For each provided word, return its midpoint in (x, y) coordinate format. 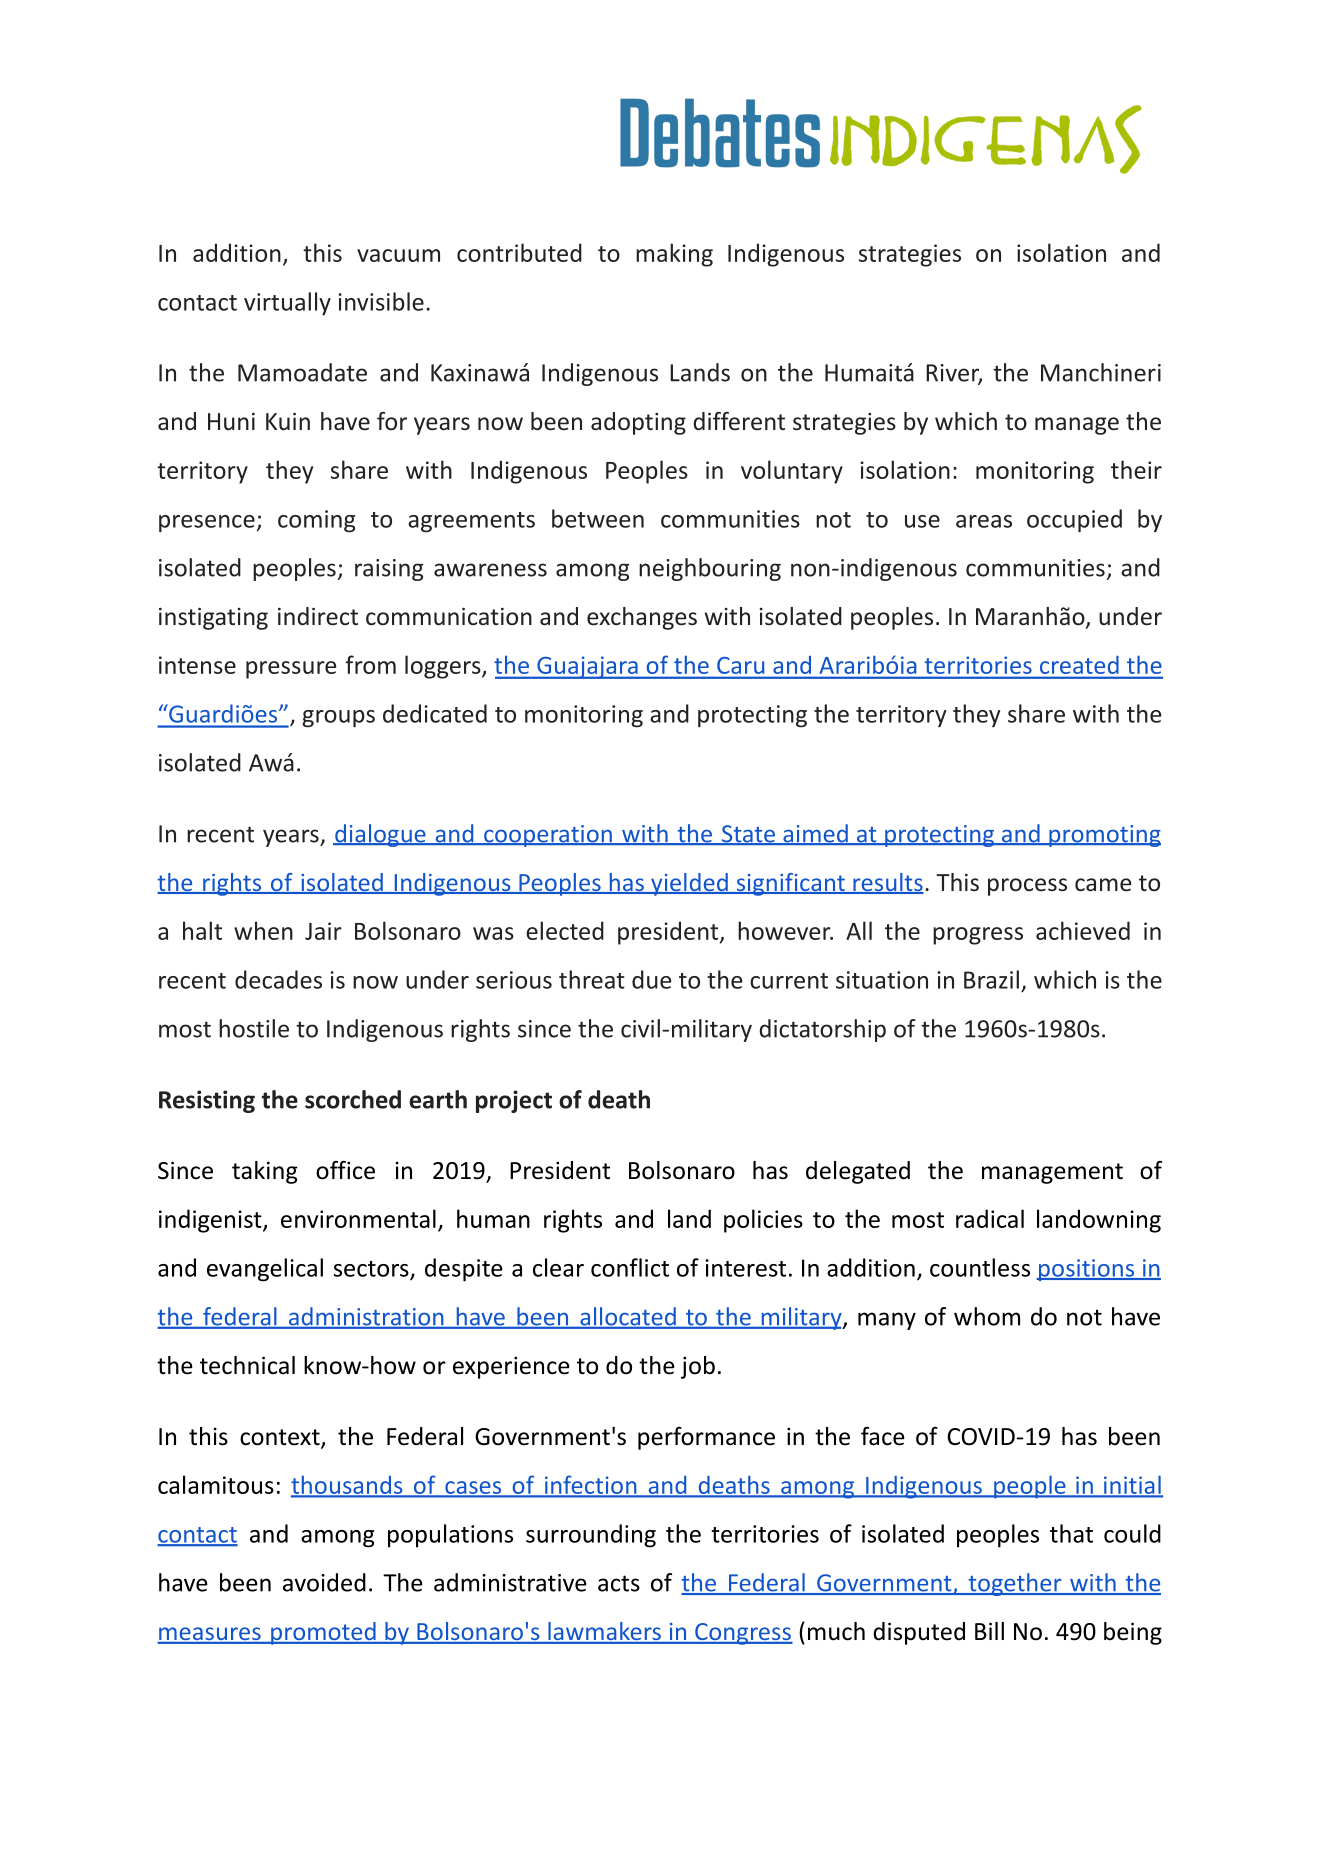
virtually (287, 304)
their (1136, 469)
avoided (324, 1582)
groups (338, 719)
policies (763, 1221)
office (345, 1170)
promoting (1104, 836)
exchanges (642, 618)
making (674, 255)
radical (990, 1218)
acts (619, 1583)
